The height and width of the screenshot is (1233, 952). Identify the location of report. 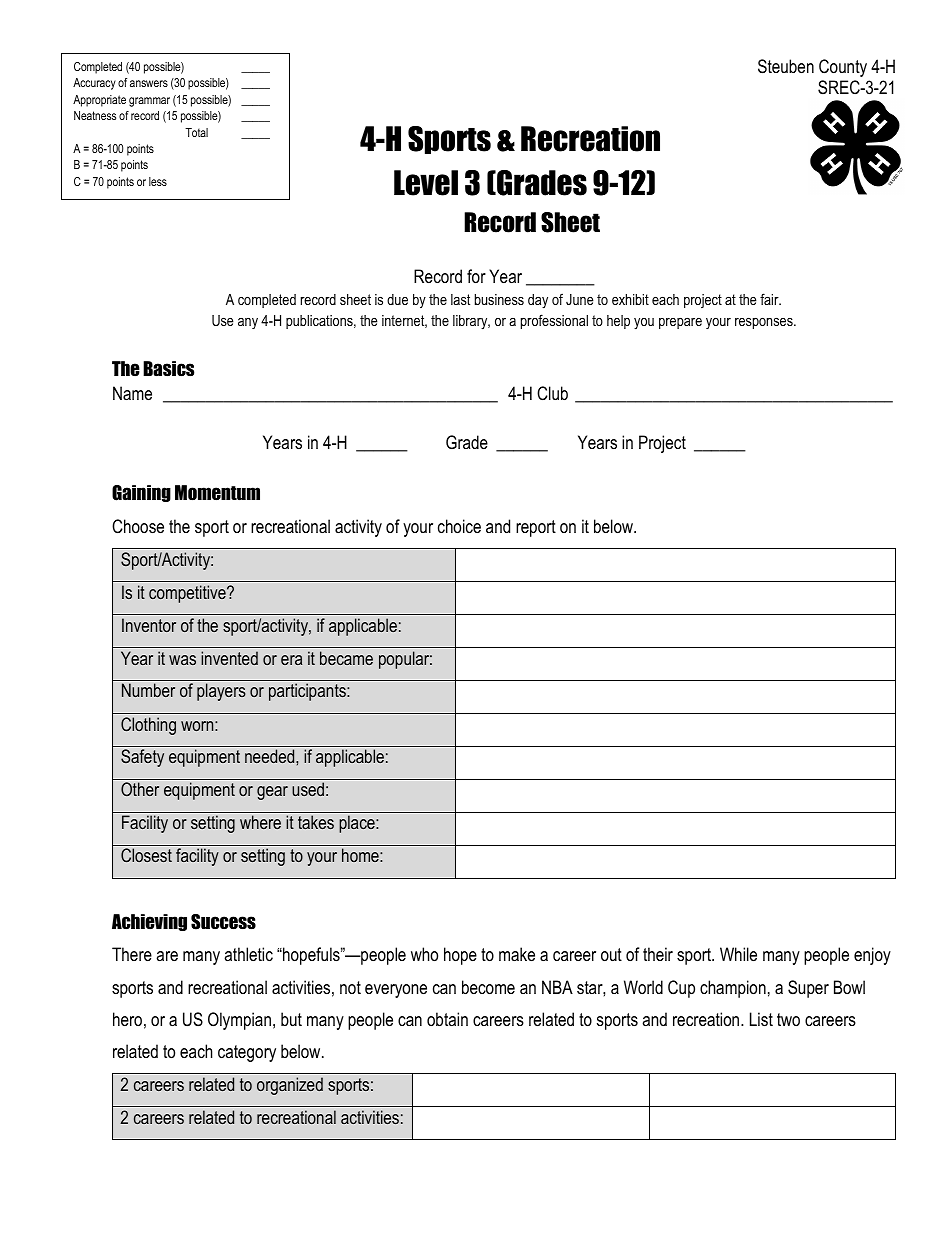
(536, 528).
